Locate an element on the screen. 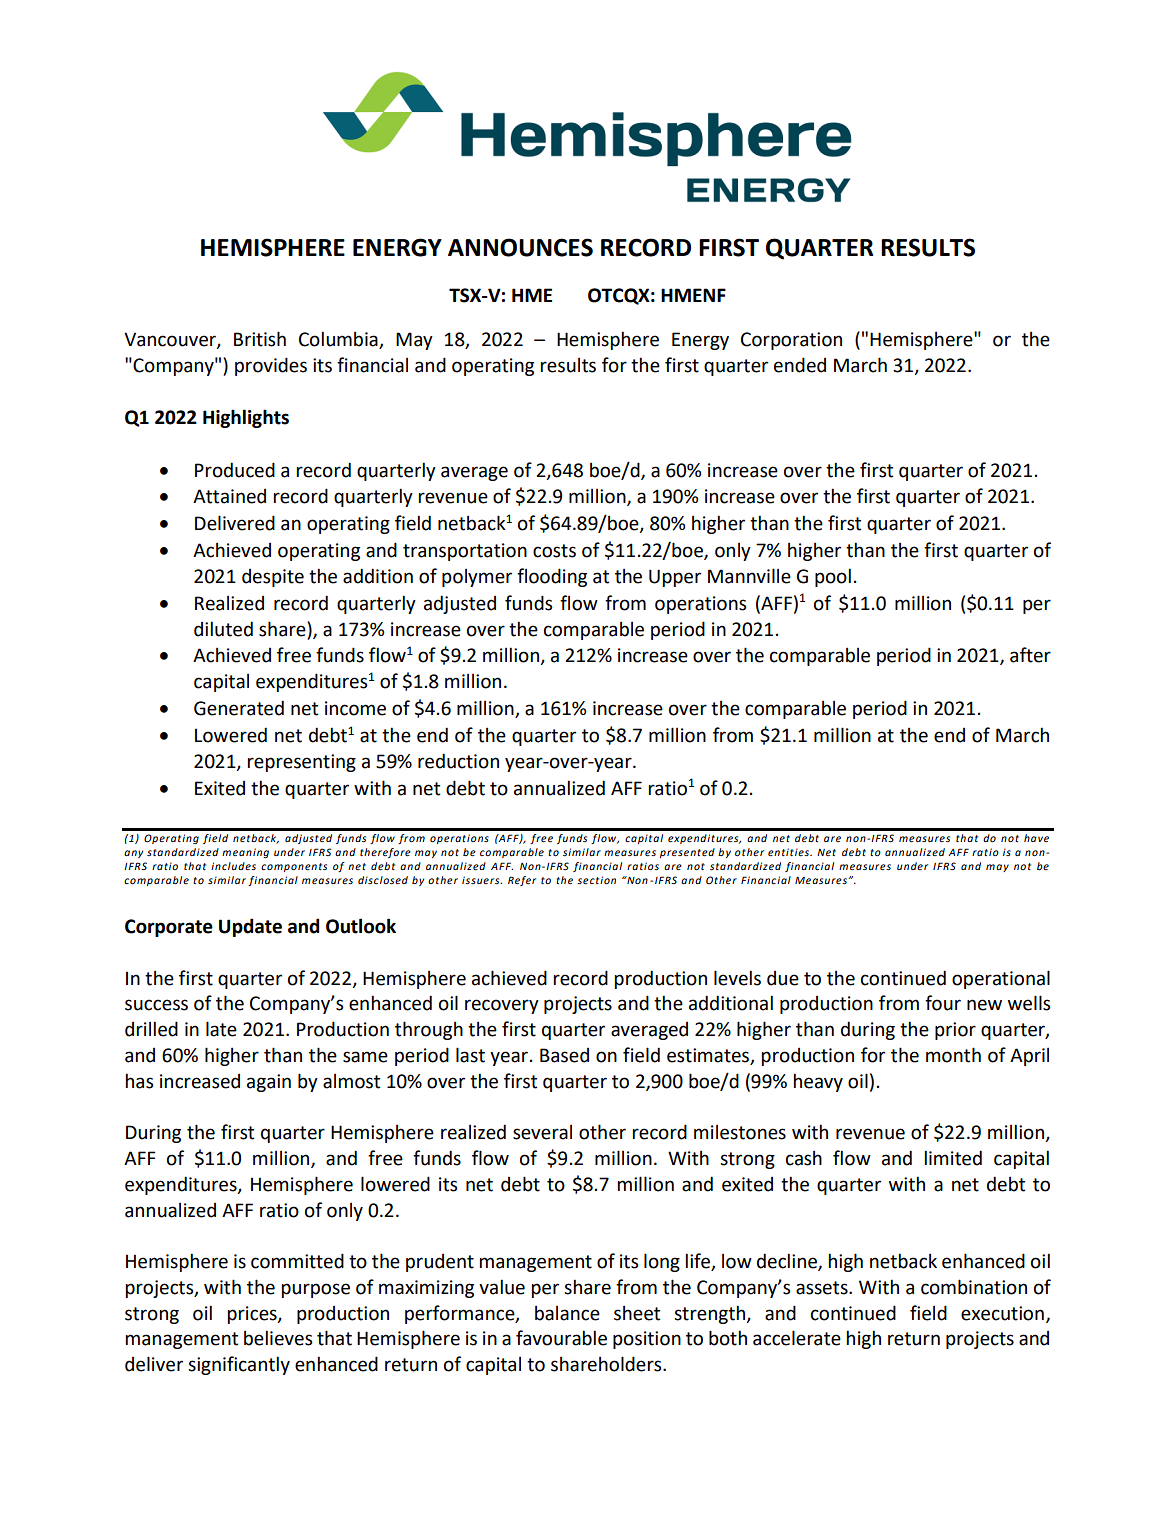 This screenshot has width=1175, height=1520. Based is located at coordinates (564, 1055).
